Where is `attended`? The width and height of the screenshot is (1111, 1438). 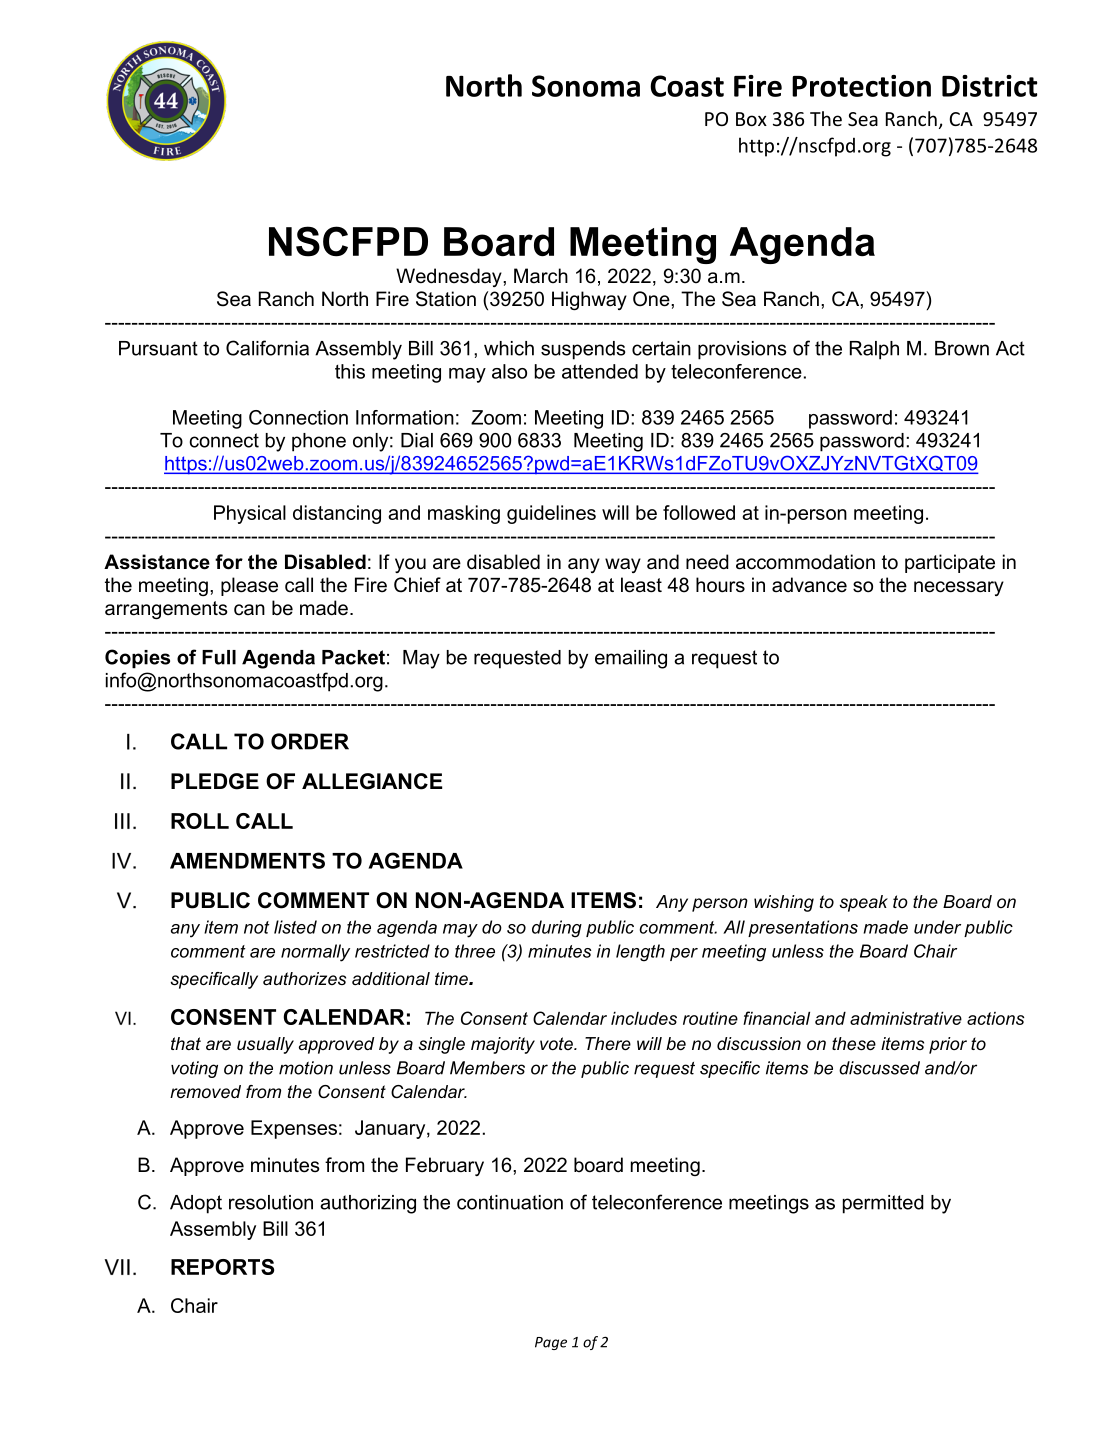
attended is located at coordinates (600, 371).
